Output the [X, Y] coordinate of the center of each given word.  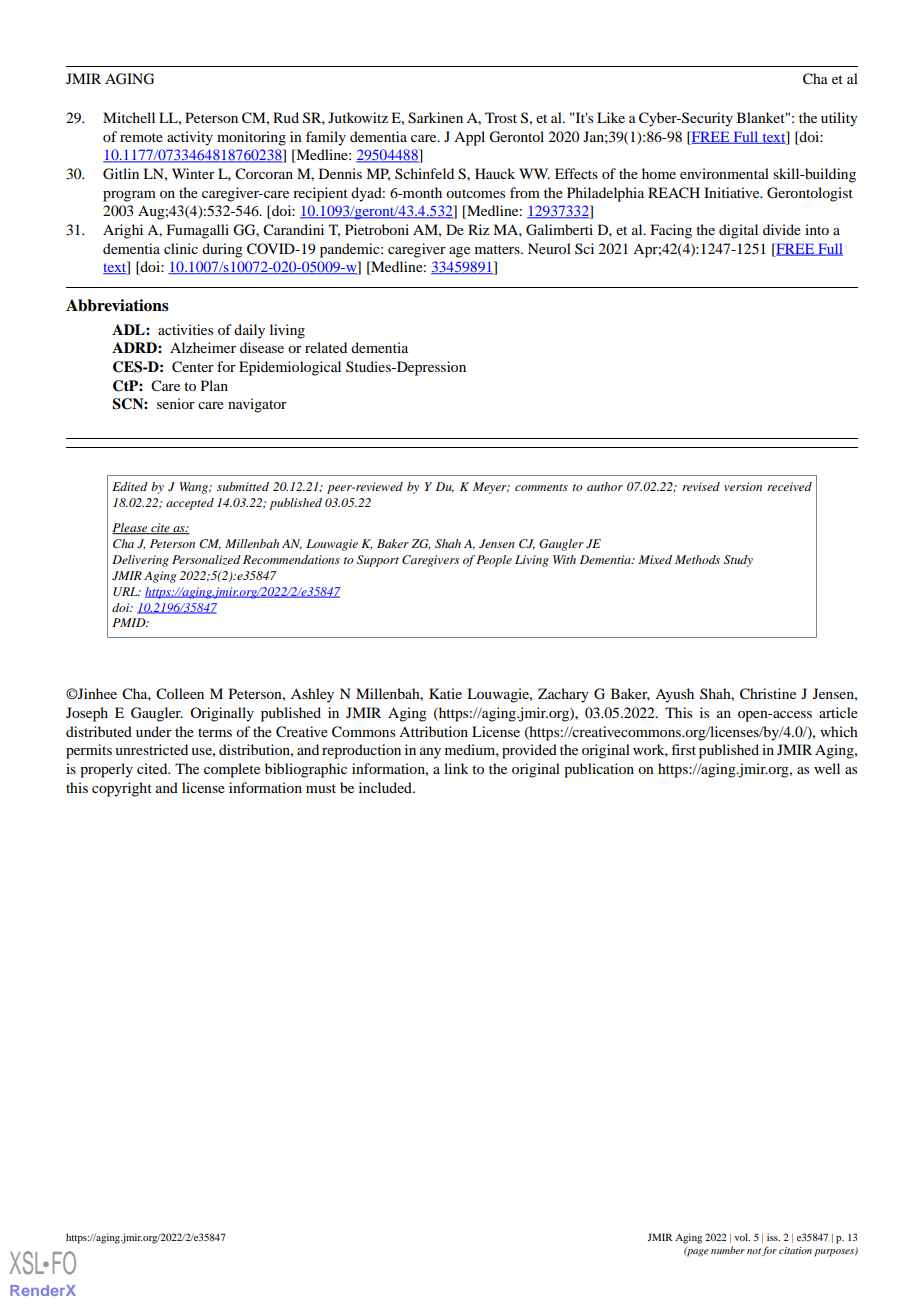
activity [190, 138]
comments [541, 487]
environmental [724, 173]
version [743, 486]
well [827, 768]
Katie [445, 693]
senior [176, 403]
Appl [469, 138]
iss [773, 1237]
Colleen [180, 694]
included [386, 787]
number [728, 1250]
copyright [122, 789]
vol [742, 1237]
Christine [768, 694]
